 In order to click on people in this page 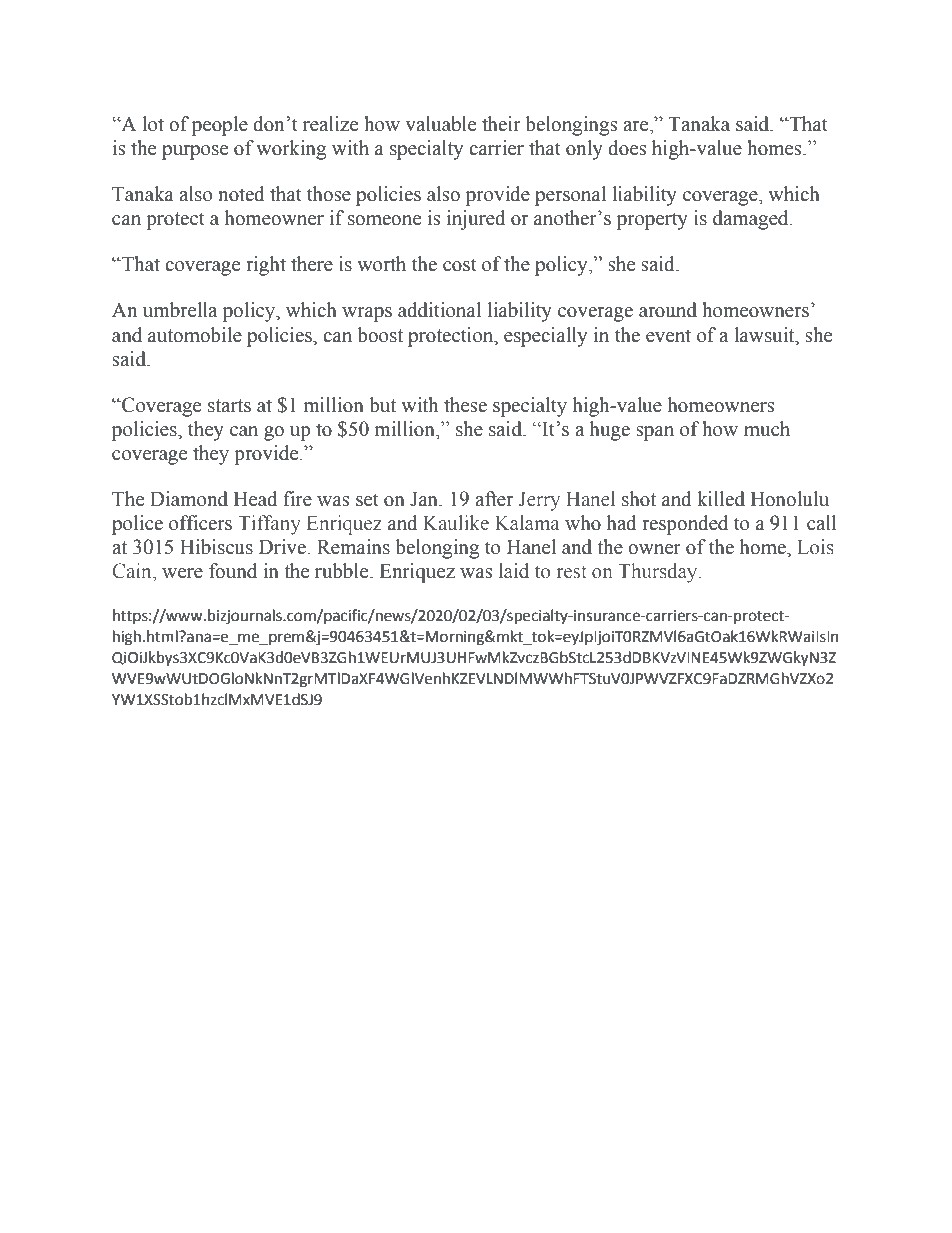, I will do `click(220, 126)`.
